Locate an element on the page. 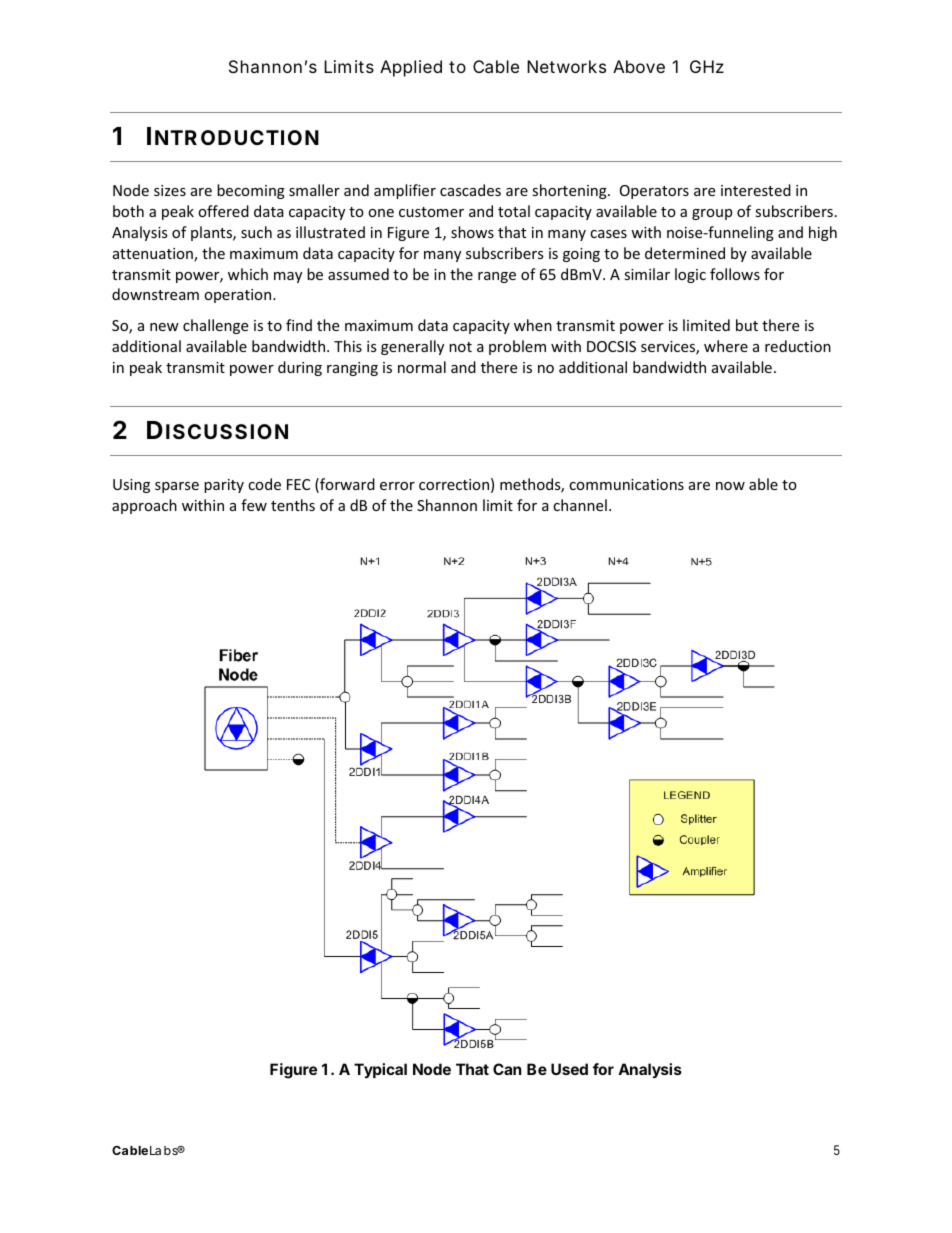 The width and height of the document is (952, 1233). Typical is located at coordinates (380, 1070).
